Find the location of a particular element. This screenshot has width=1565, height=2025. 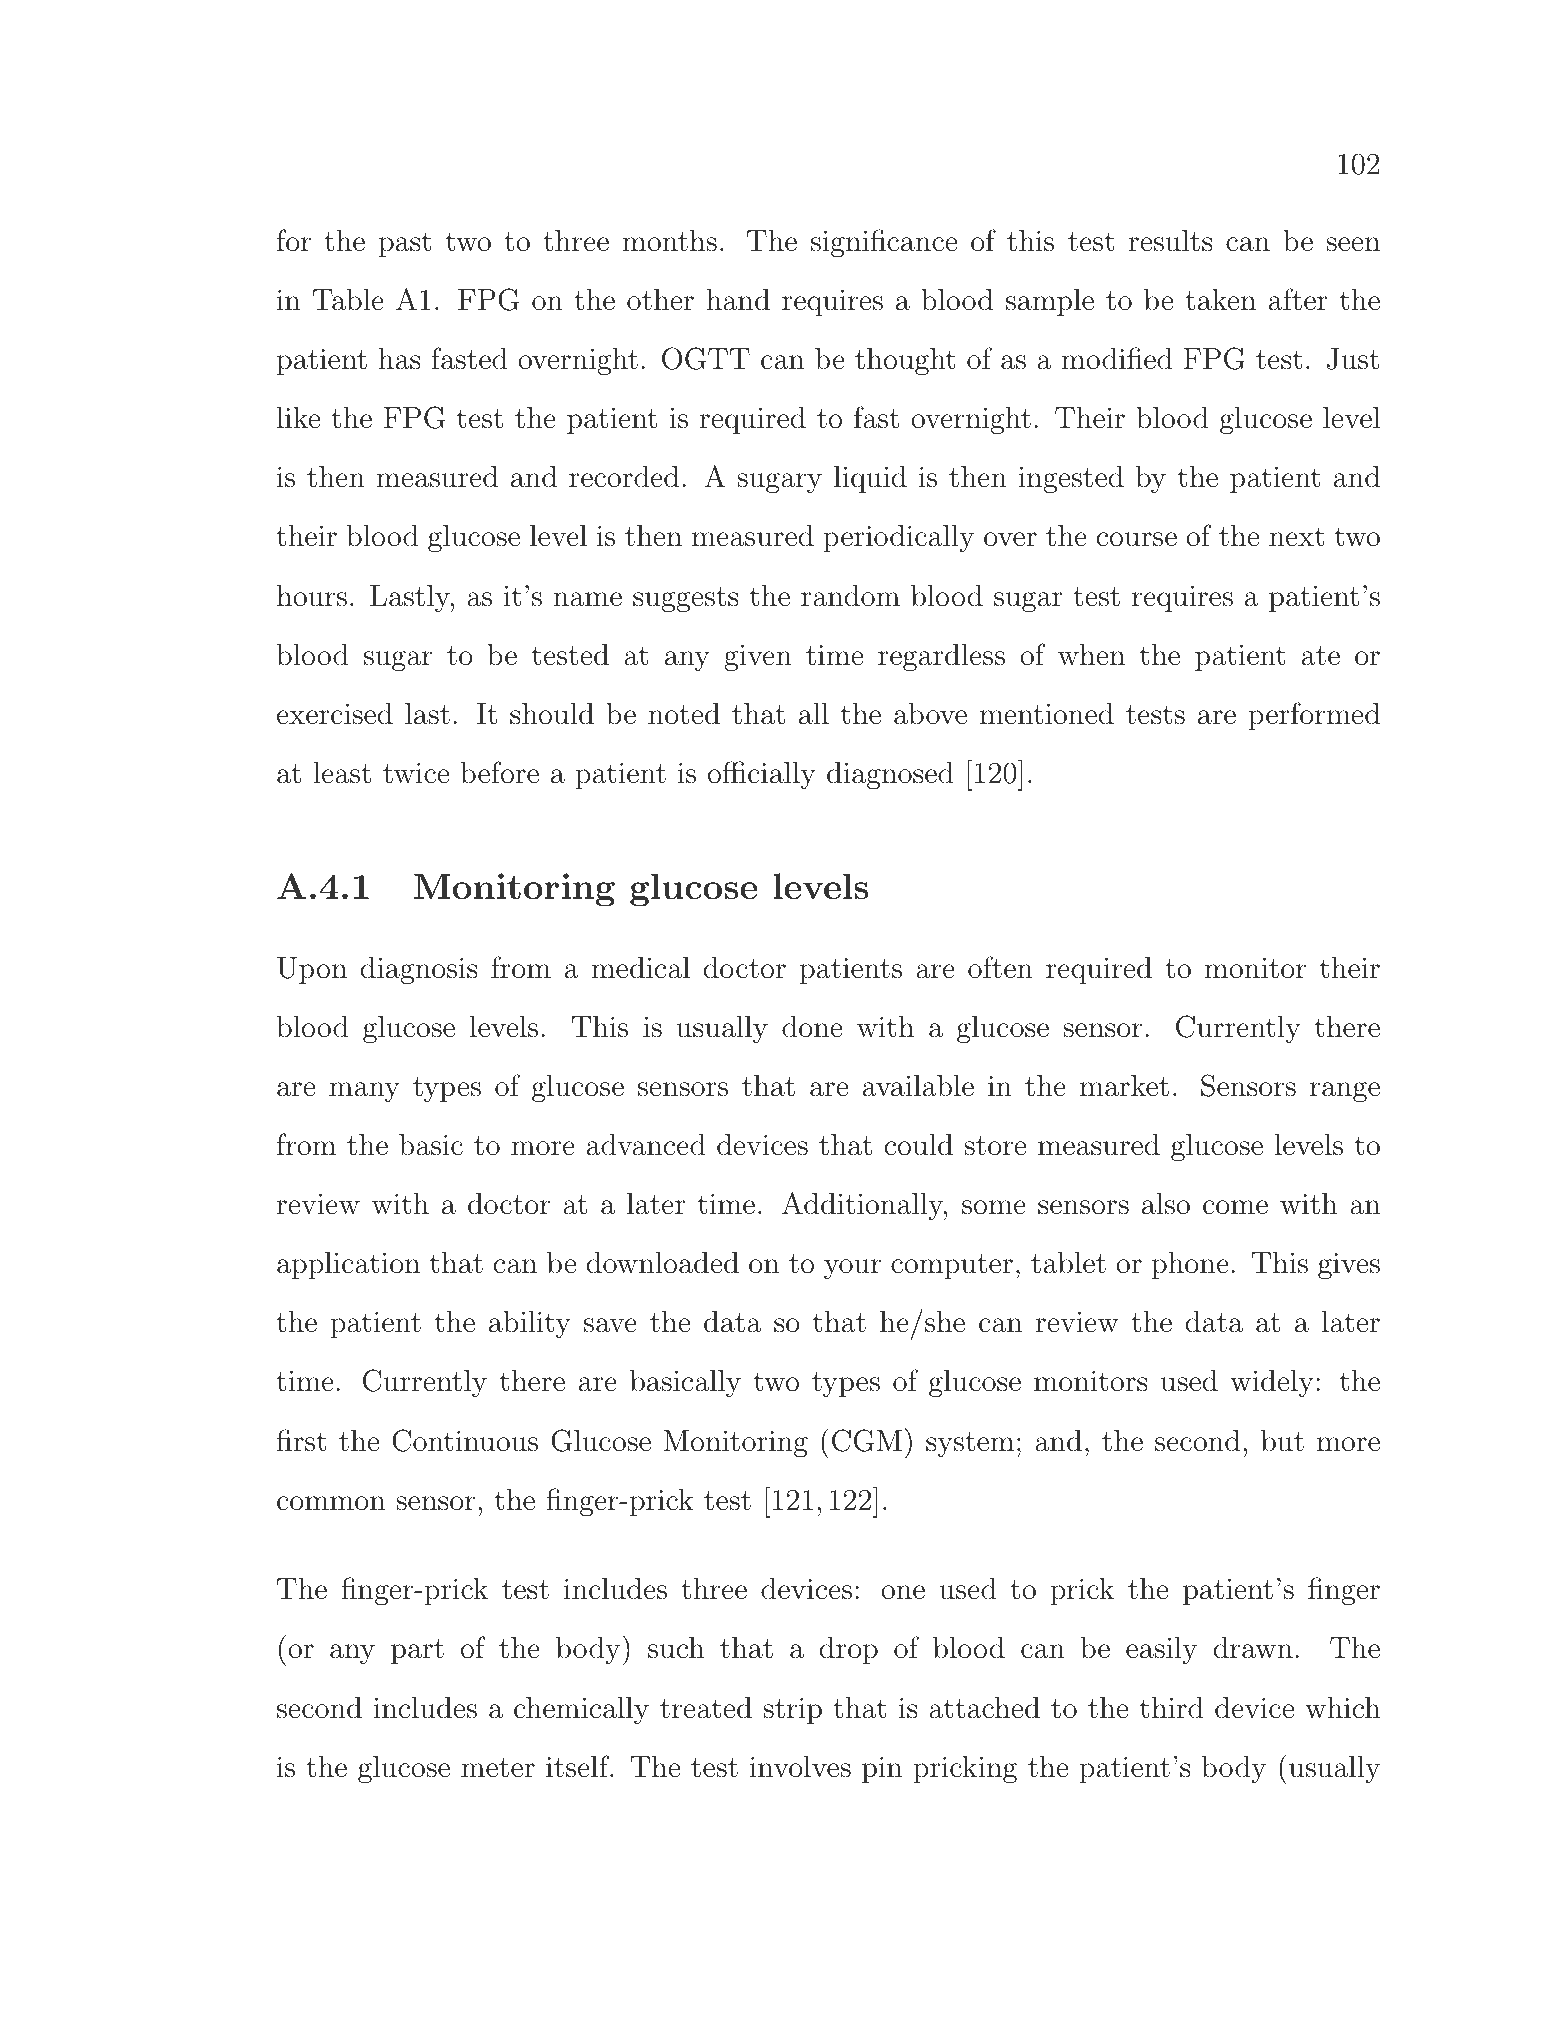

Continuous is located at coordinates (465, 1440).
